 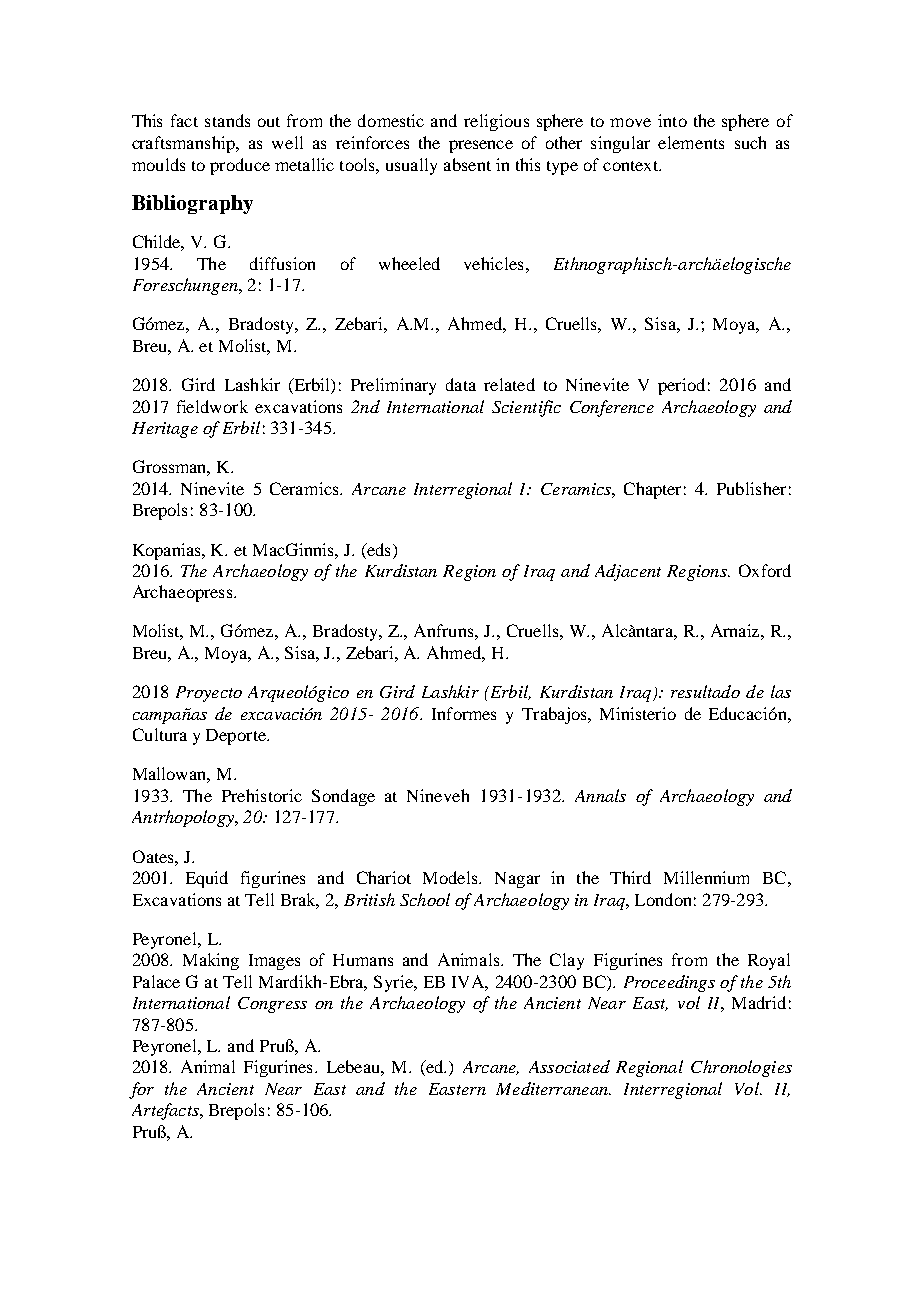 What do you see at coordinates (691, 142) in the document?
I see `elements` at bounding box center [691, 142].
